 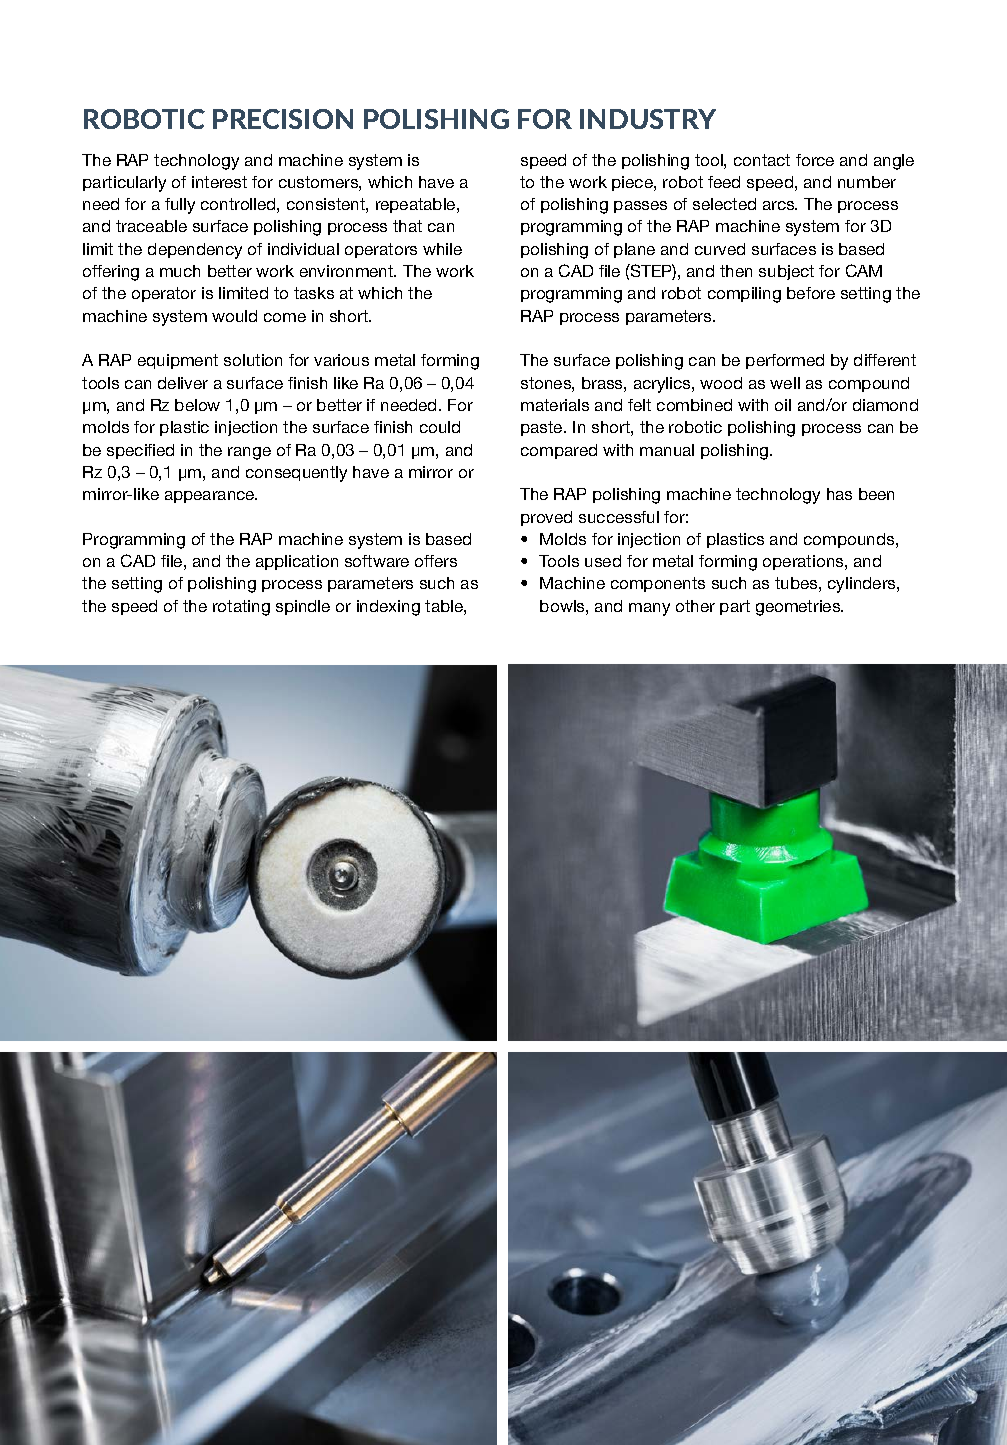 What do you see at coordinates (785, 361) in the screenshot?
I see `performed` at bounding box center [785, 361].
